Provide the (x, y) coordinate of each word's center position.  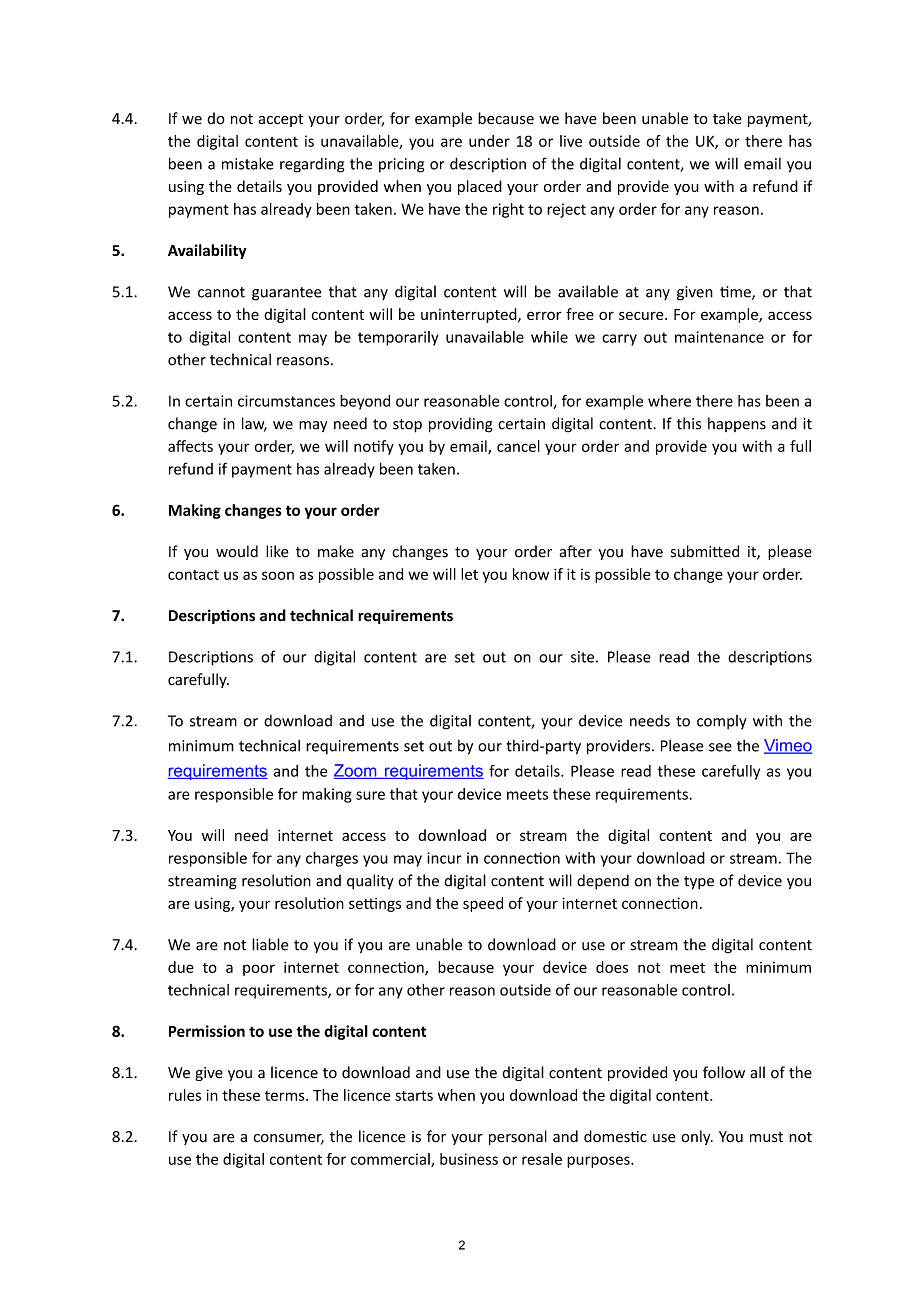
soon (278, 575)
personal (518, 1137)
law (254, 424)
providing (461, 425)
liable (270, 944)
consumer (289, 1139)
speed (483, 904)
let (469, 574)
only (697, 1137)
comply (722, 722)
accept (280, 120)
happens (737, 424)
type (699, 883)
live (571, 141)
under (489, 141)
